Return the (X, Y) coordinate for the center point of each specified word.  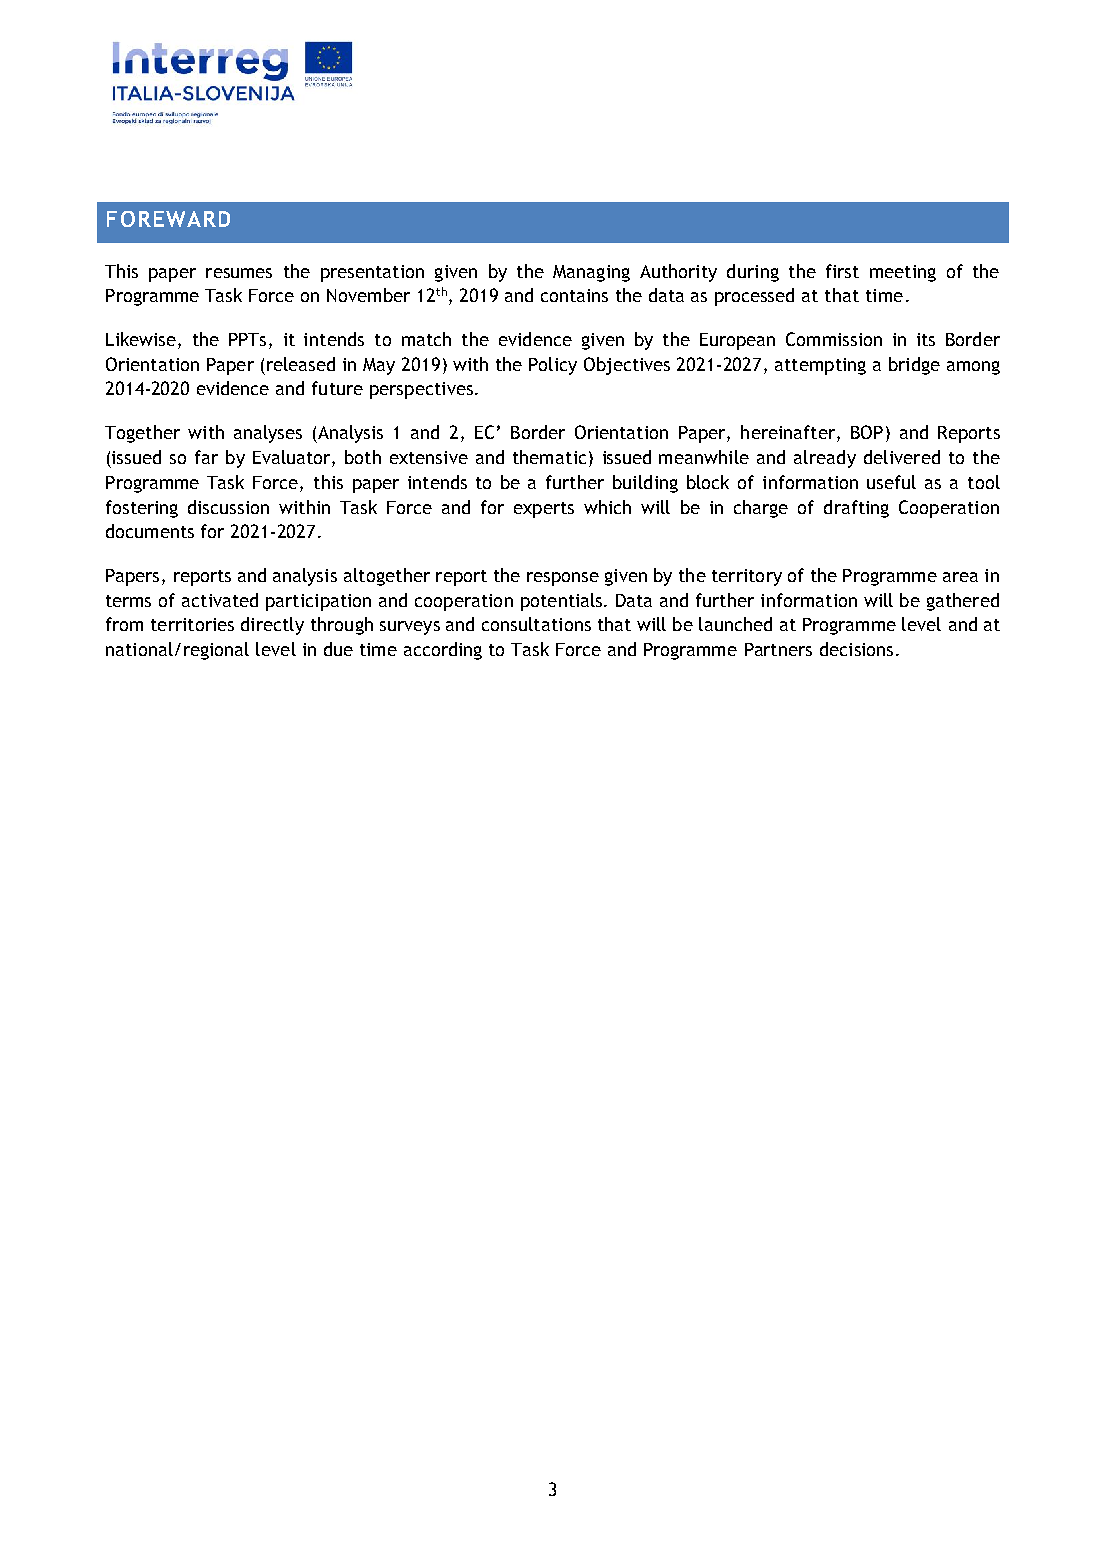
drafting (856, 509)
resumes (239, 273)
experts (544, 510)
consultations (536, 624)
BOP (867, 432)
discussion (228, 507)
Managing (591, 273)
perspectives (421, 390)
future (337, 388)
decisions (856, 649)
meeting (903, 273)
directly (272, 626)
